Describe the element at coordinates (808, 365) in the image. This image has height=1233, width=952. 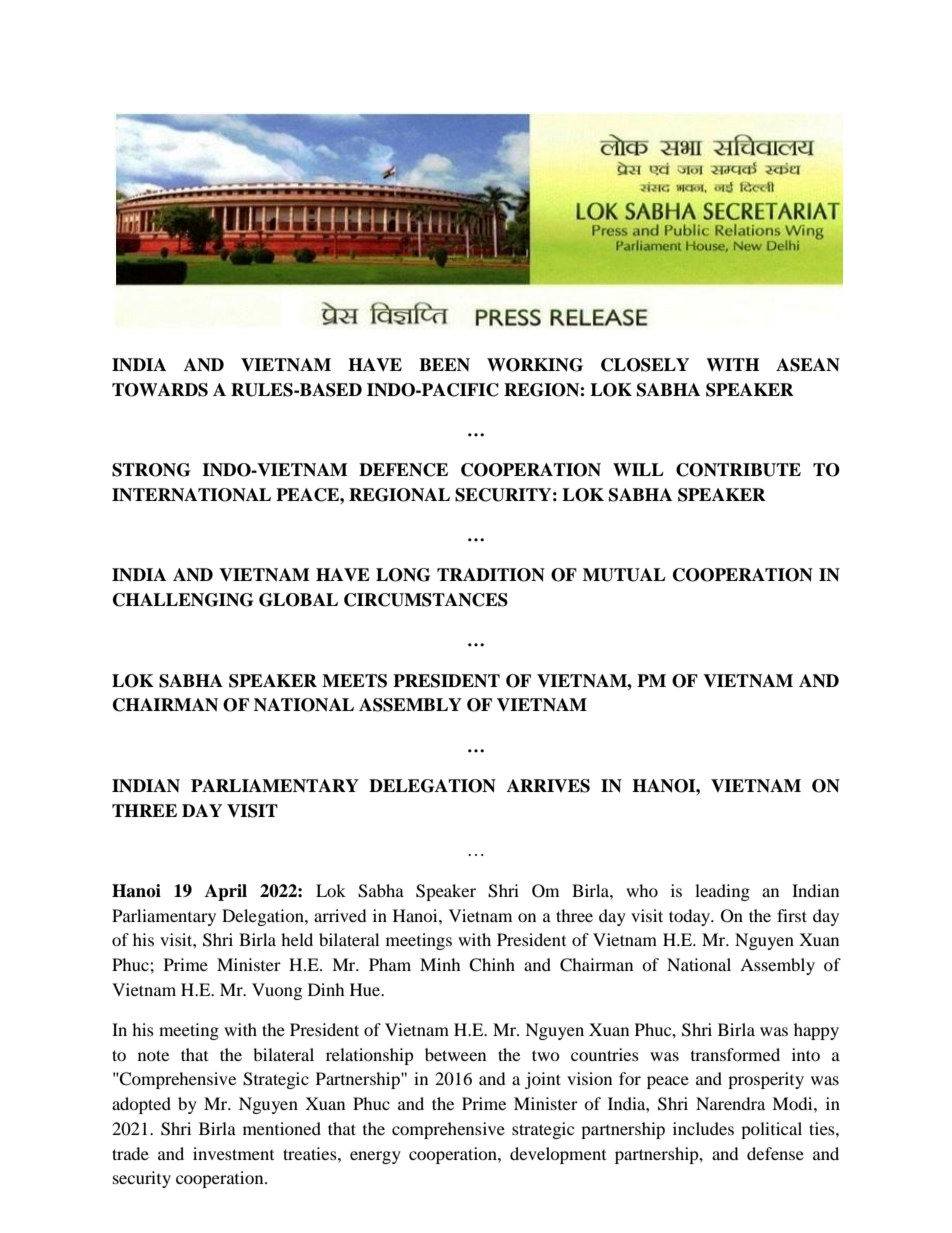
I see `ASEAN` at that location.
